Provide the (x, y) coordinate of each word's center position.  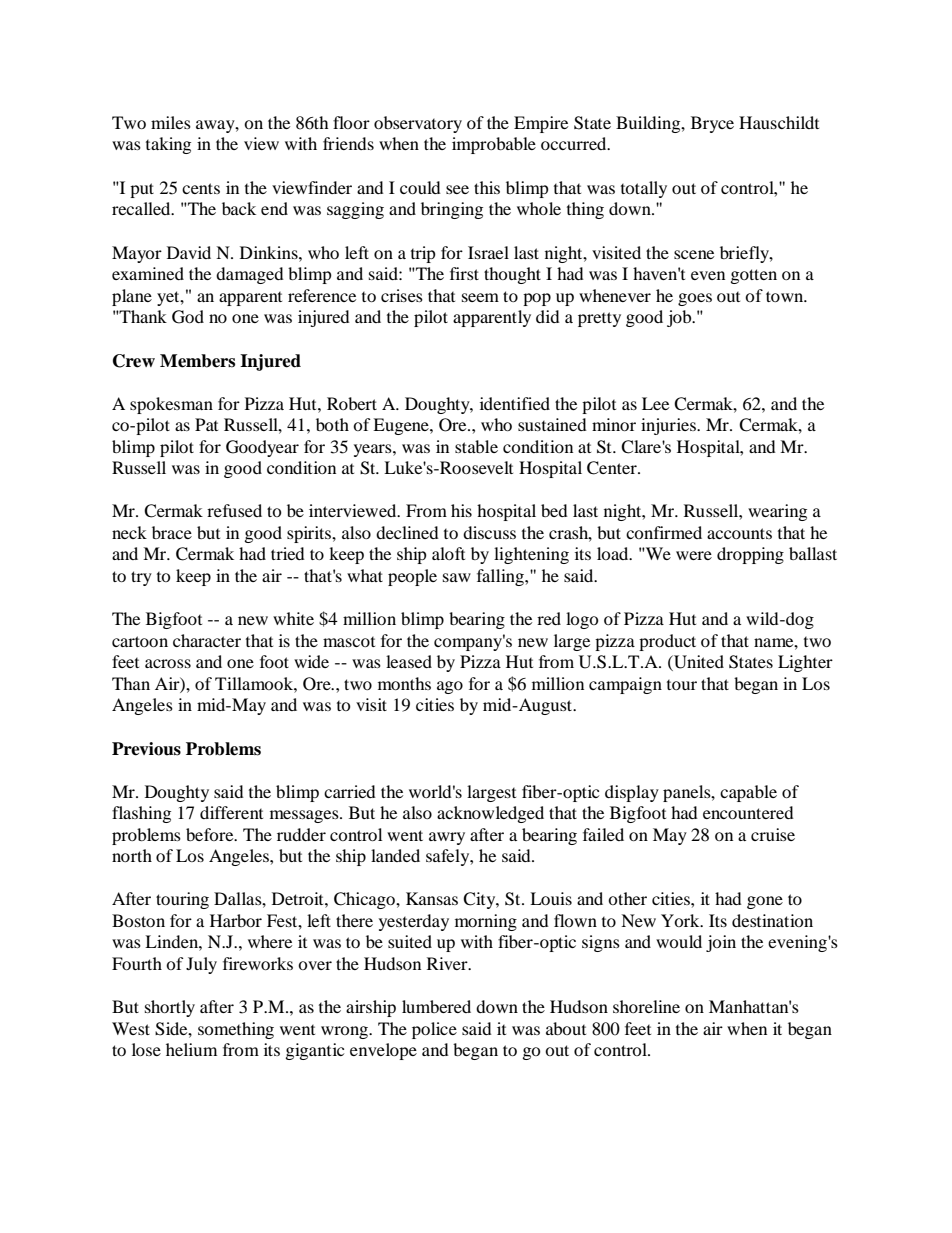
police (434, 1030)
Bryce (712, 124)
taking (168, 145)
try (141, 578)
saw (457, 577)
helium (191, 1049)
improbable (494, 145)
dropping (750, 555)
